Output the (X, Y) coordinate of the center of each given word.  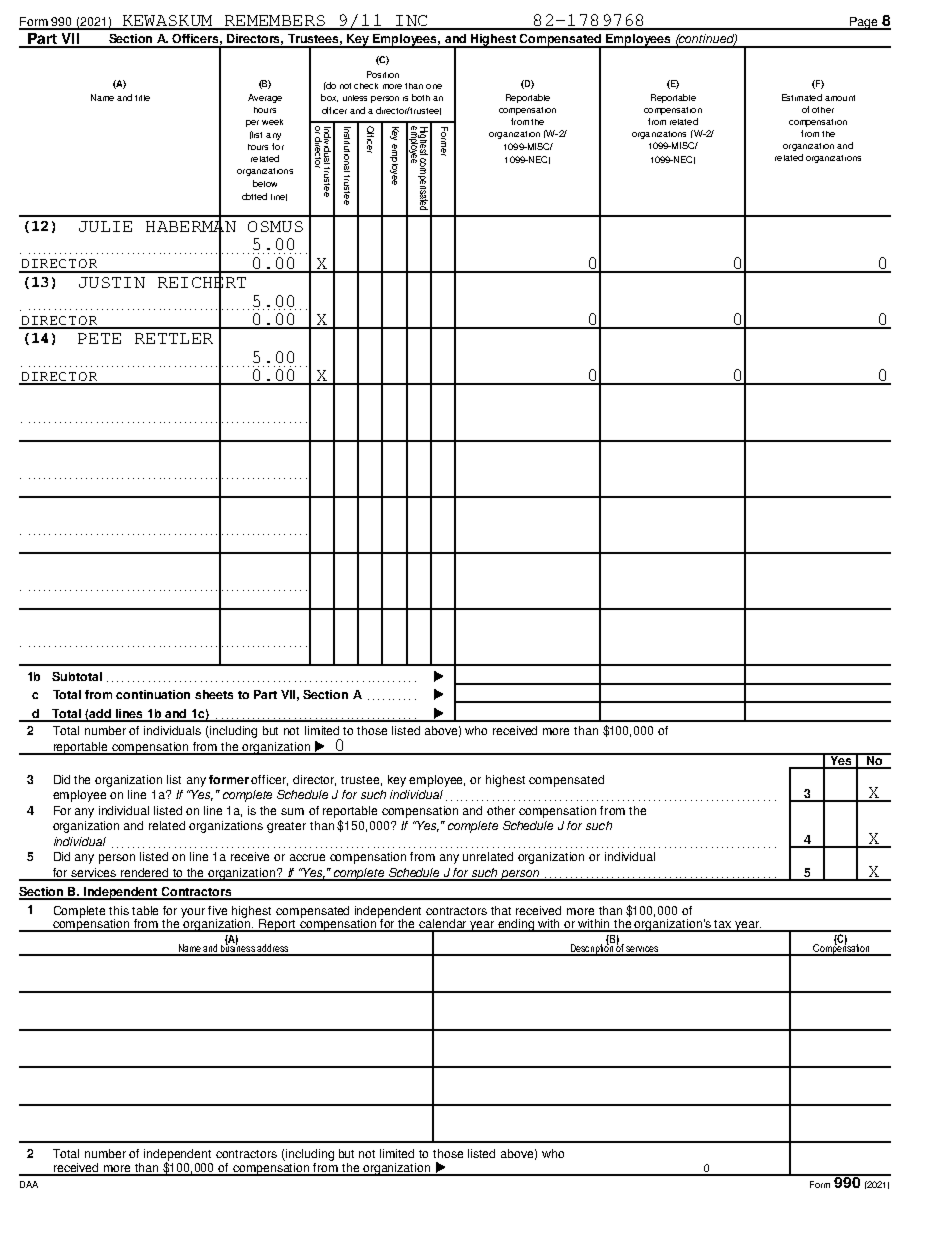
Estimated (802, 97)
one (434, 86)
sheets (214, 694)
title (142, 98)
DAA (29, 1184)
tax (723, 925)
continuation (153, 694)
